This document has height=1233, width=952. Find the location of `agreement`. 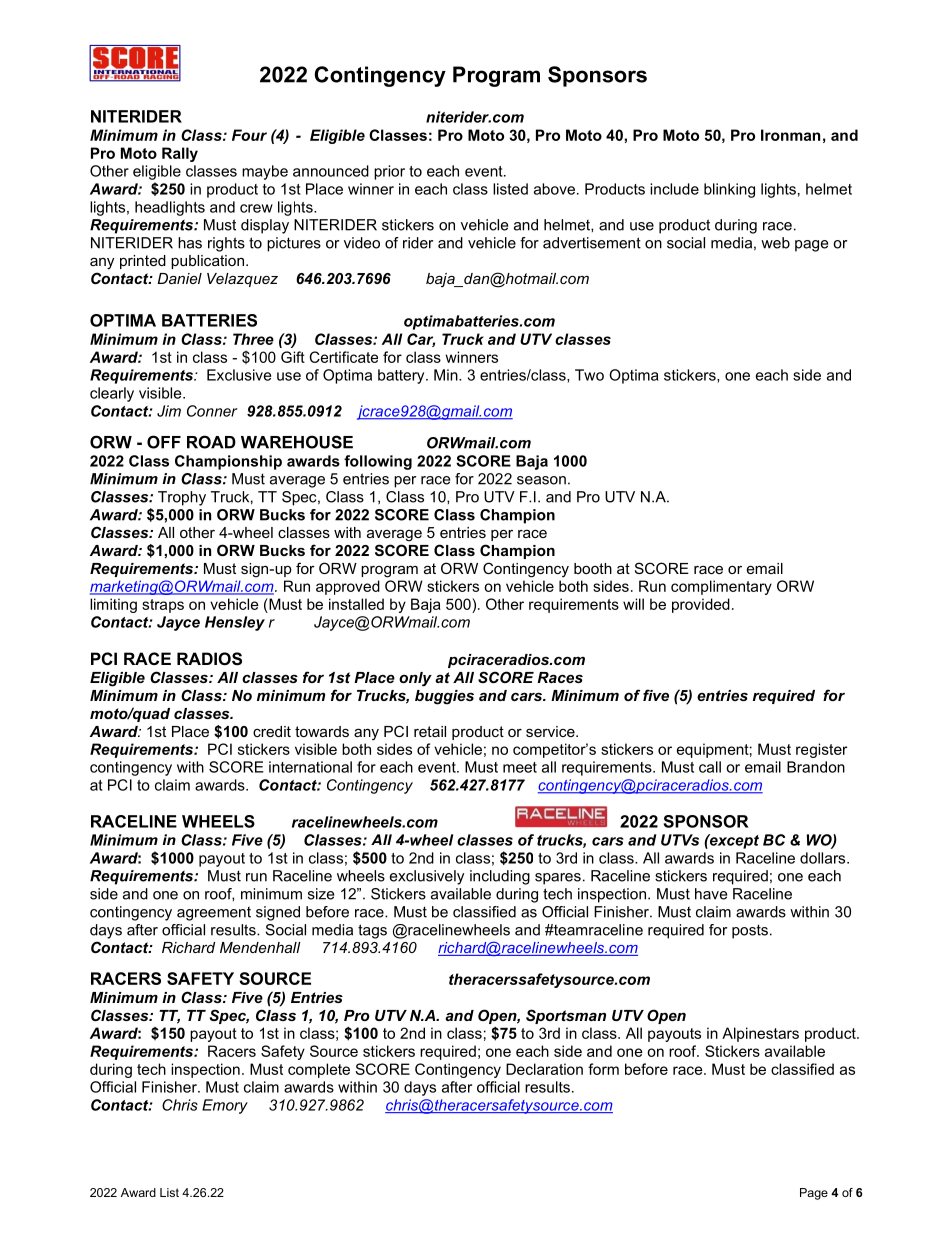

agreement is located at coordinates (214, 914).
